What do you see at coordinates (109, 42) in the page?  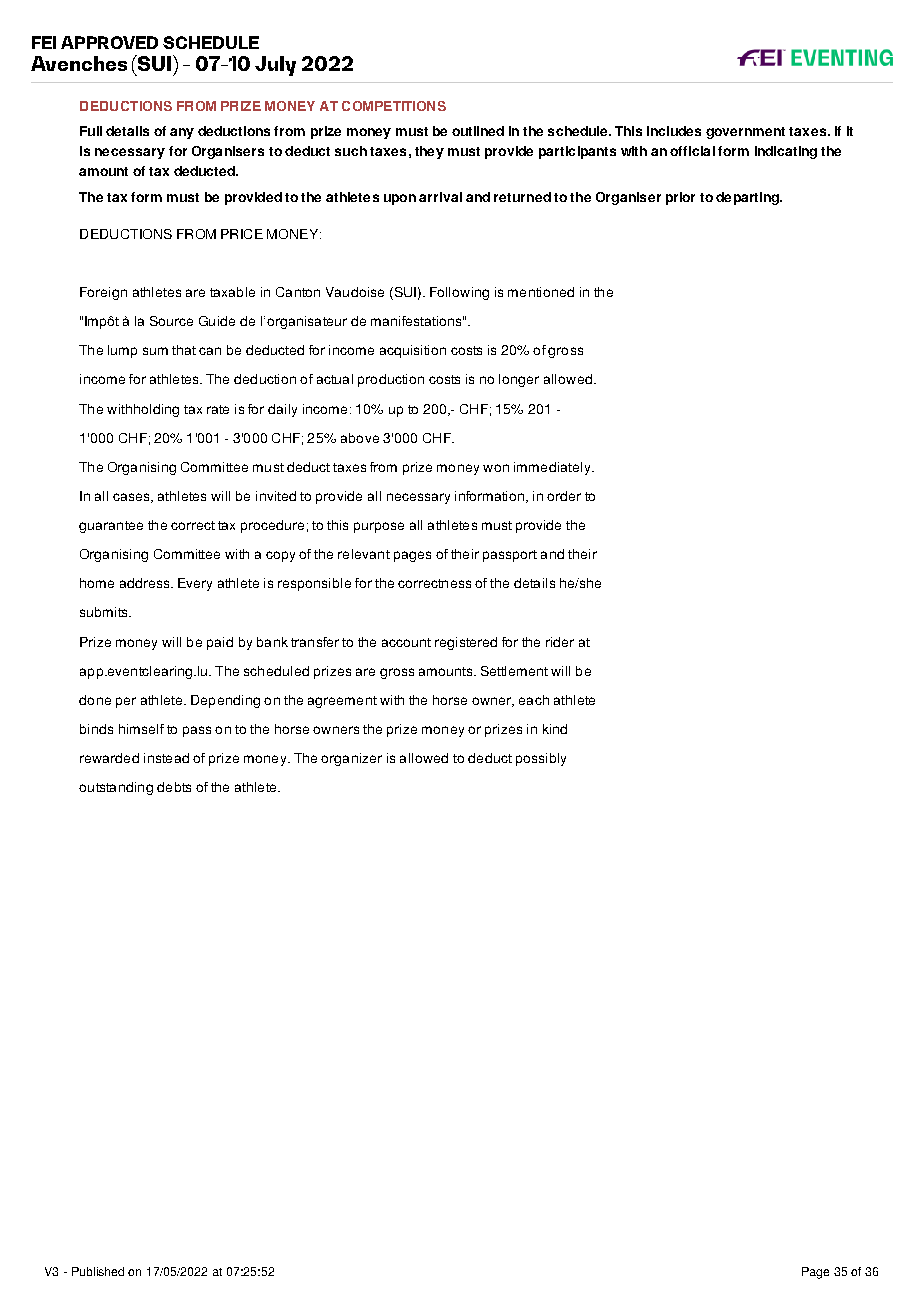 I see `APPROVED` at bounding box center [109, 42].
